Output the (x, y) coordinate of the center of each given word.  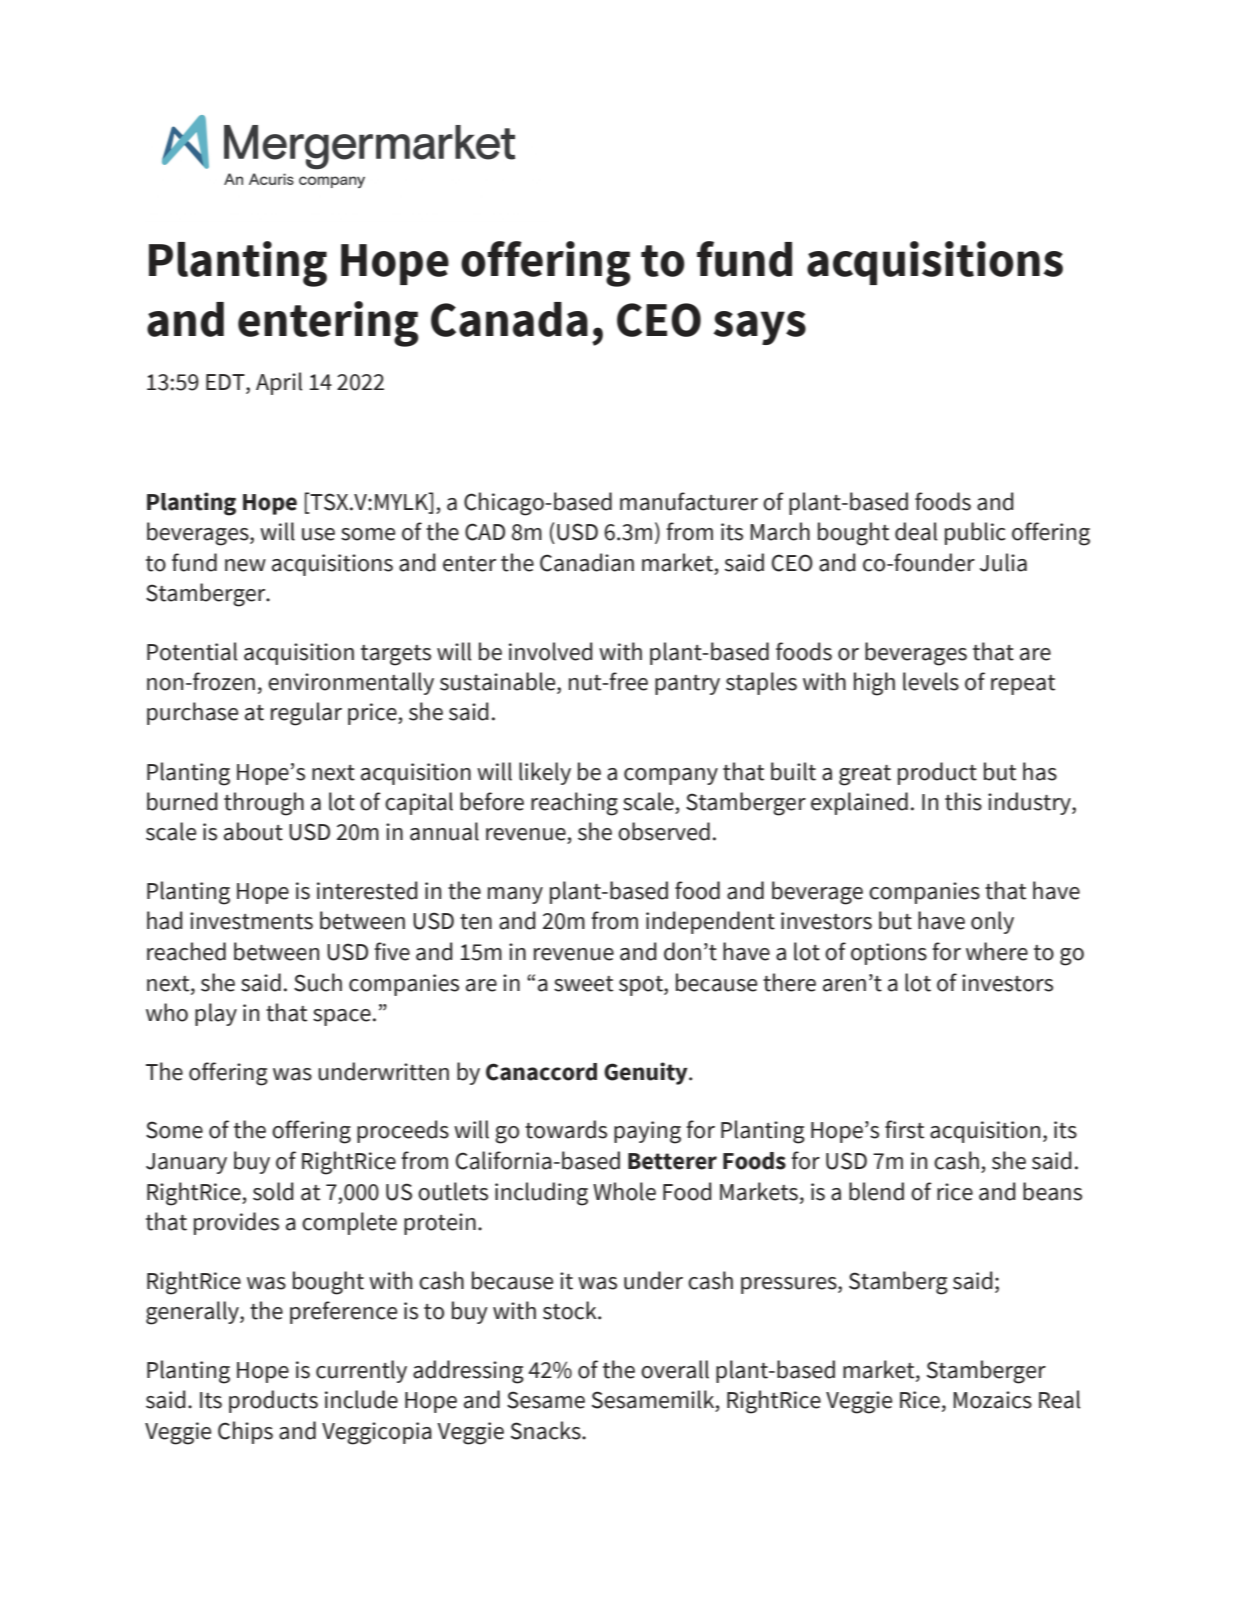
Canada (509, 319)
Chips (245, 1432)
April (279, 383)
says (760, 328)
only (992, 922)
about (253, 831)
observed (664, 831)
